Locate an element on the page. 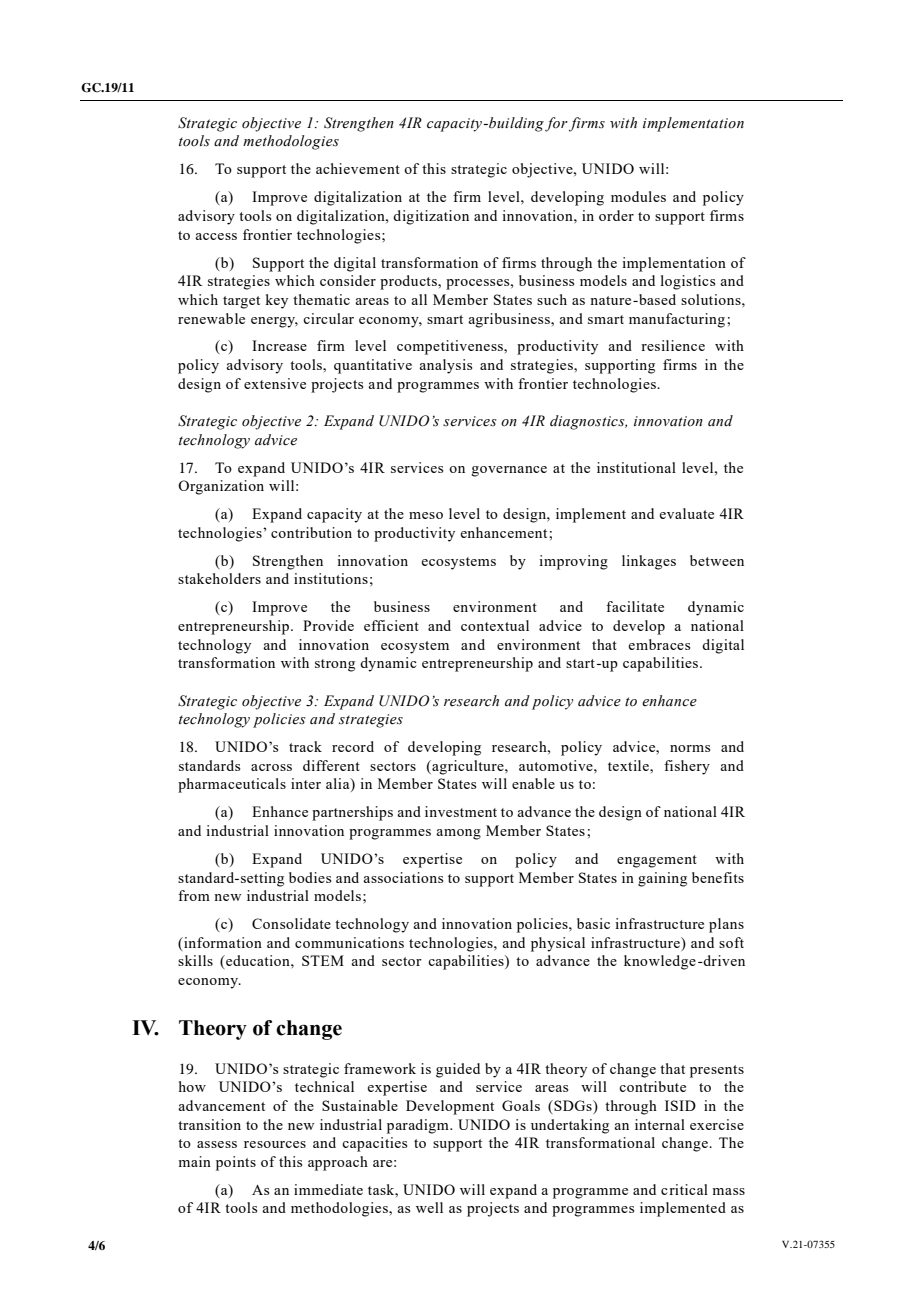  extensive is located at coordinates (275, 383).
